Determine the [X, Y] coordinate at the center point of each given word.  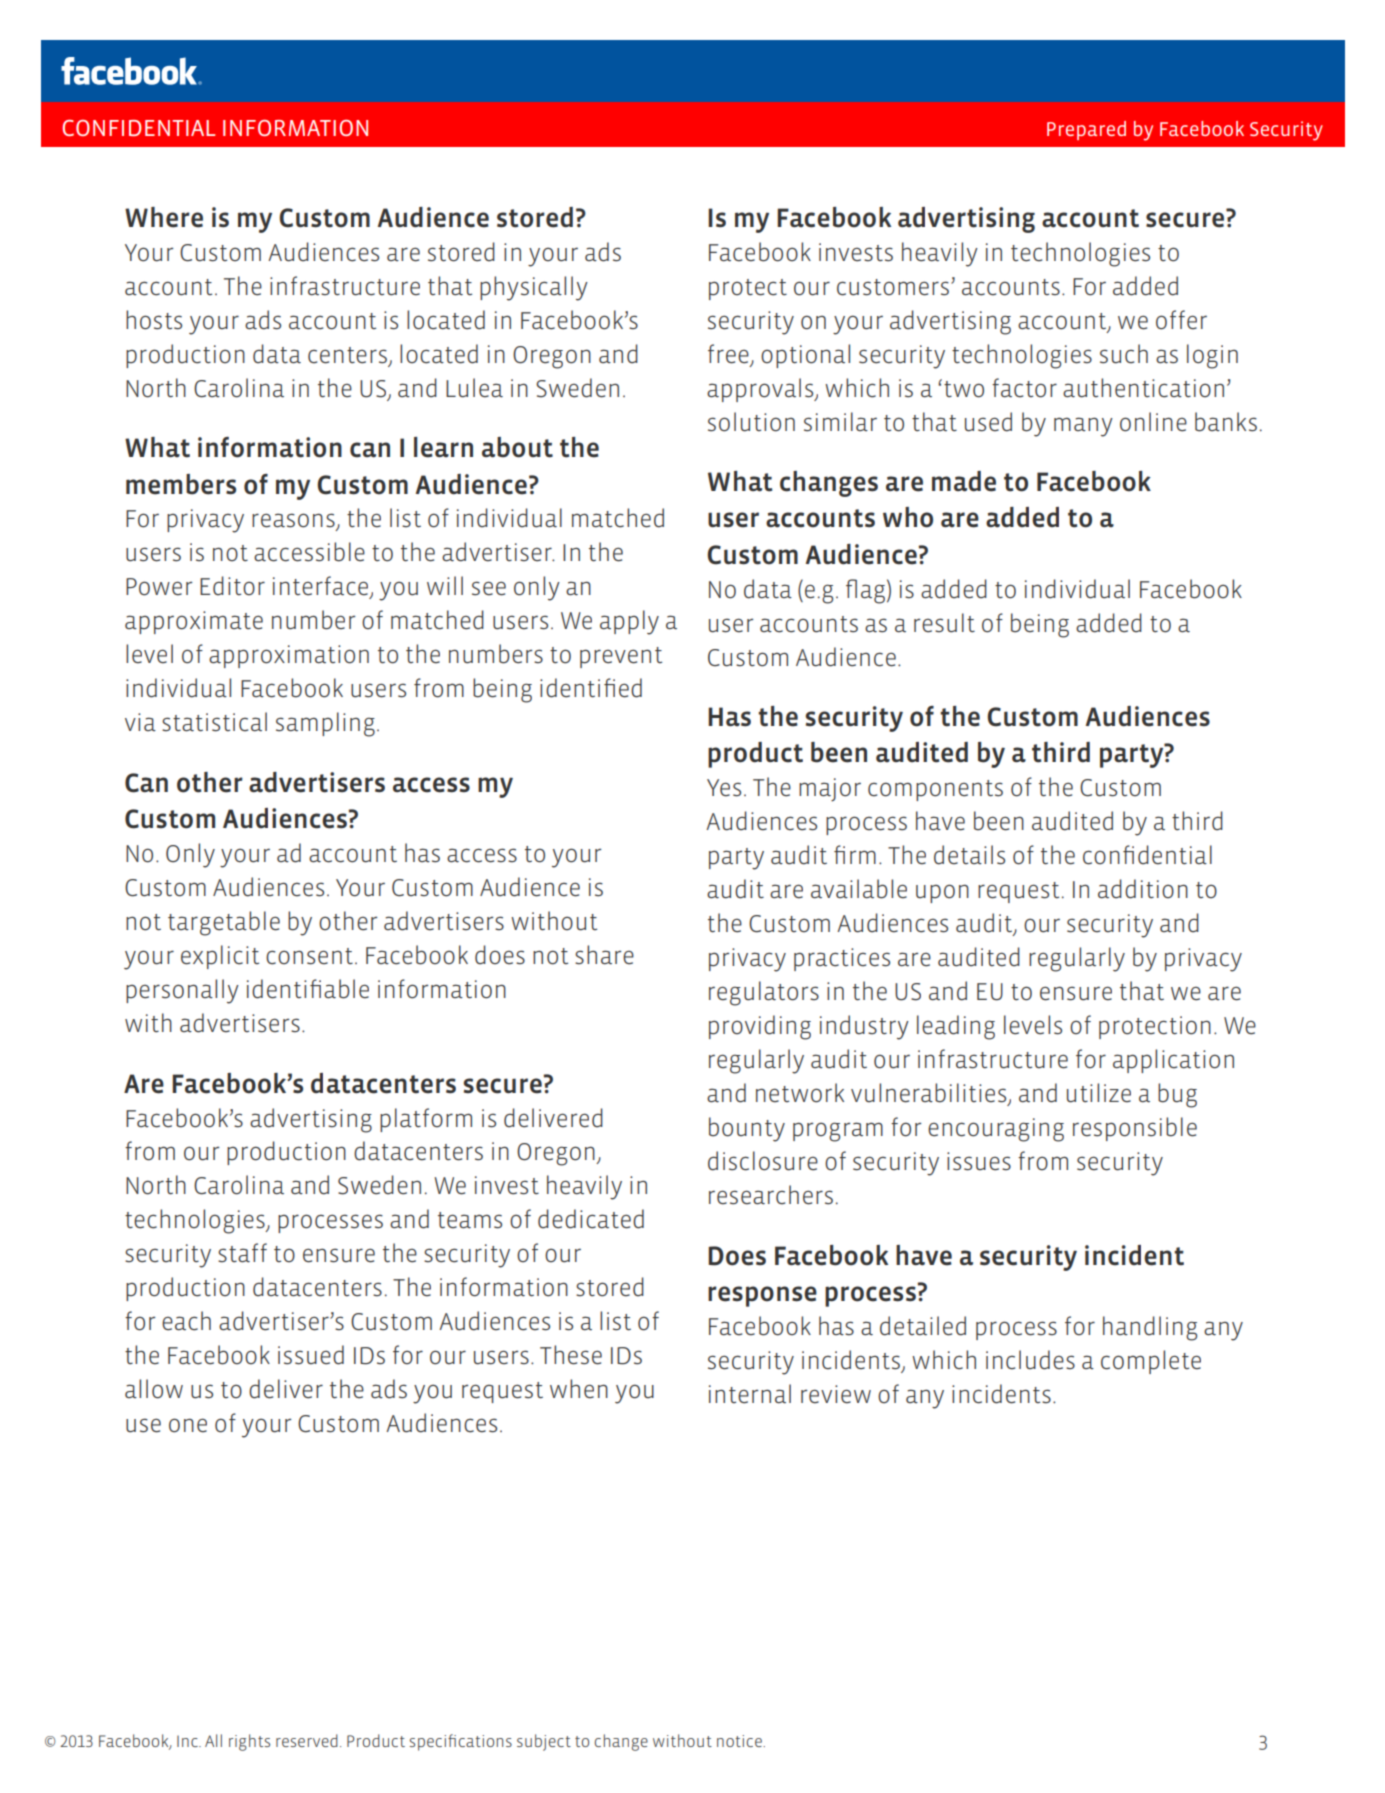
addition [1143, 889]
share [604, 955]
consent [309, 956]
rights [249, 1742]
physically [534, 288]
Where [164, 217]
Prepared [1086, 130]
